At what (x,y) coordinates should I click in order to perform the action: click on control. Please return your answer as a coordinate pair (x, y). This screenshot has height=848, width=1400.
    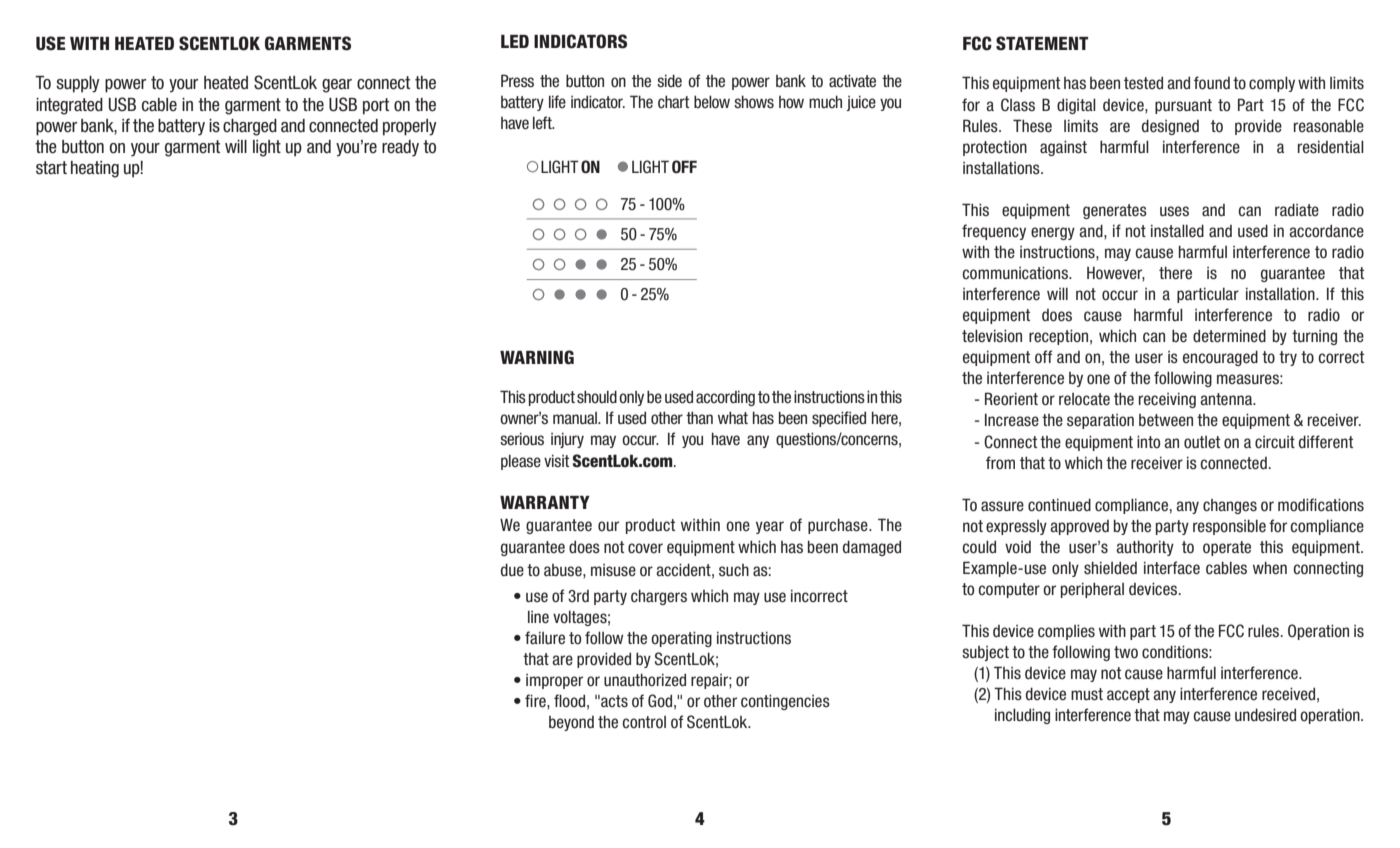
    Looking at the image, I should click on (644, 722).
